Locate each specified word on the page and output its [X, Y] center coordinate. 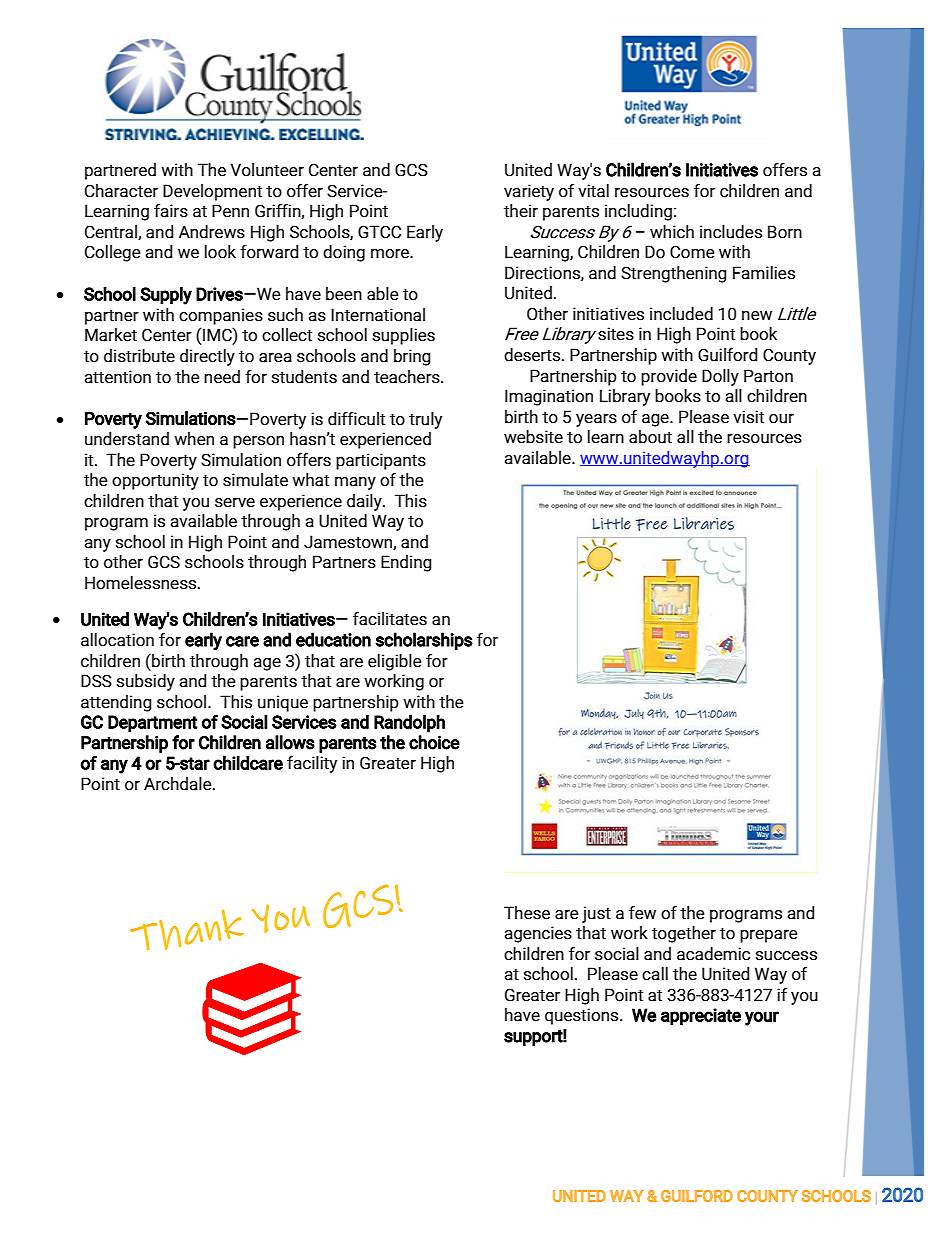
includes [731, 232]
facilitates [390, 619]
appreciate [701, 1017]
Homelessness [142, 583]
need [222, 377]
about [650, 437]
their [521, 211]
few [642, 913]
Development [212, 192]
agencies [538, 934]
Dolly [720, 377]
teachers [408, 377]
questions [583, 1016]
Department [152, 723]
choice [434, 742]
